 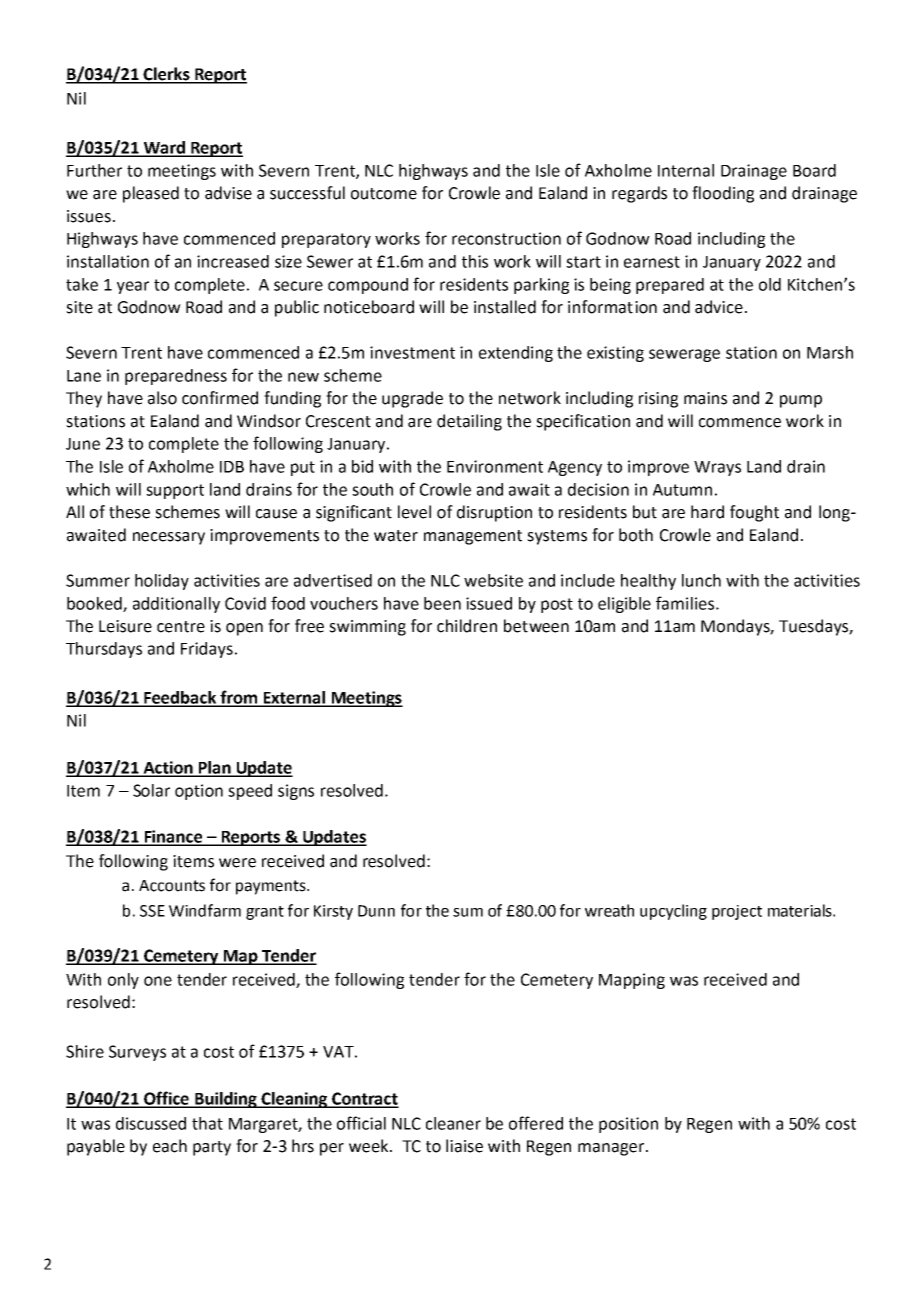 I want to click on discussed, so click(x=151, y=1123).
